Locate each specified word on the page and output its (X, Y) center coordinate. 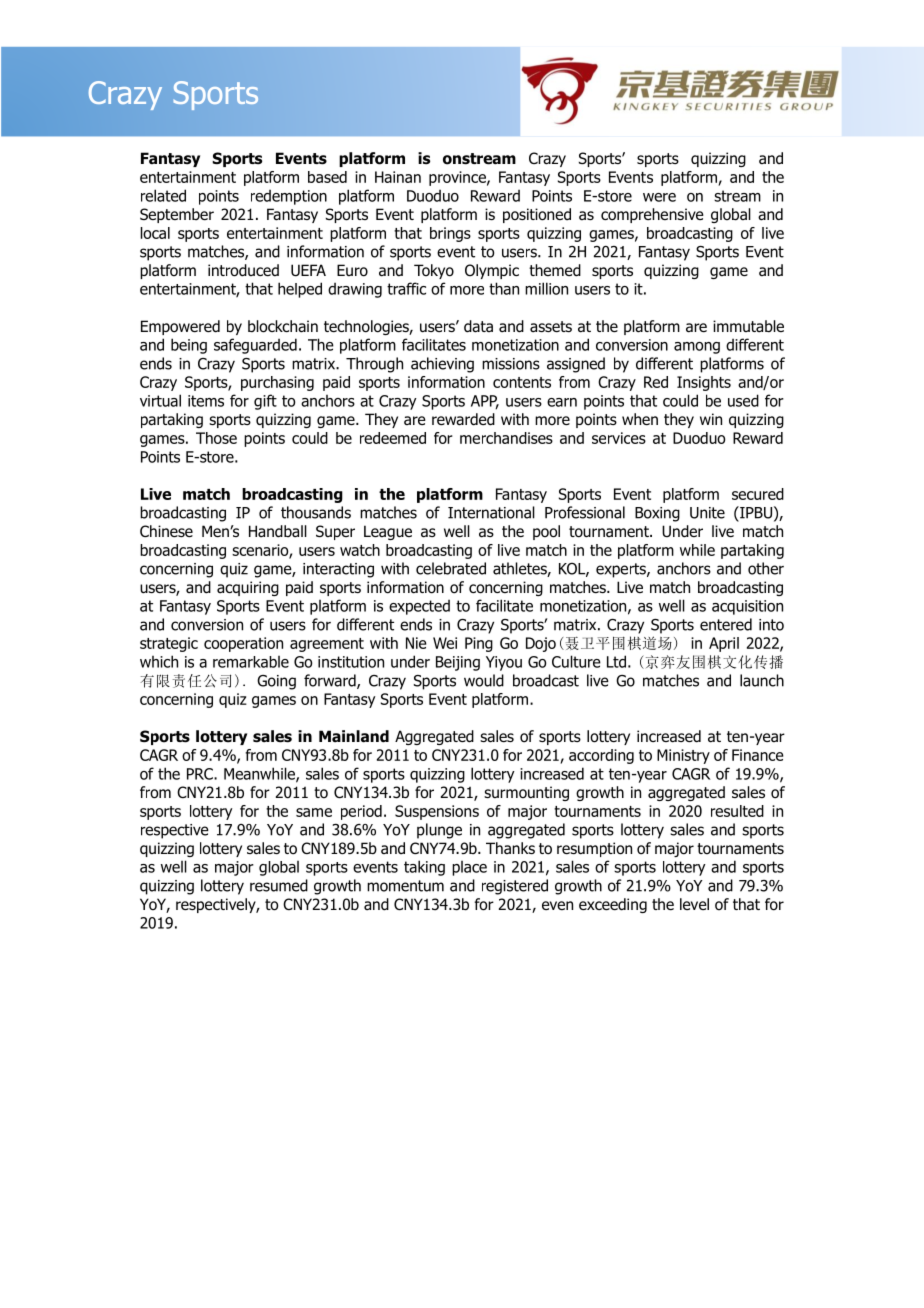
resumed (279, 885)
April (724, 644)
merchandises (506, 438)
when (640, 419)
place (469, 868)
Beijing (458, 663)
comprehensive (652, 215)
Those (216, 438)
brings (450, 234)
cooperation (243, 644)
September (177, 215)
